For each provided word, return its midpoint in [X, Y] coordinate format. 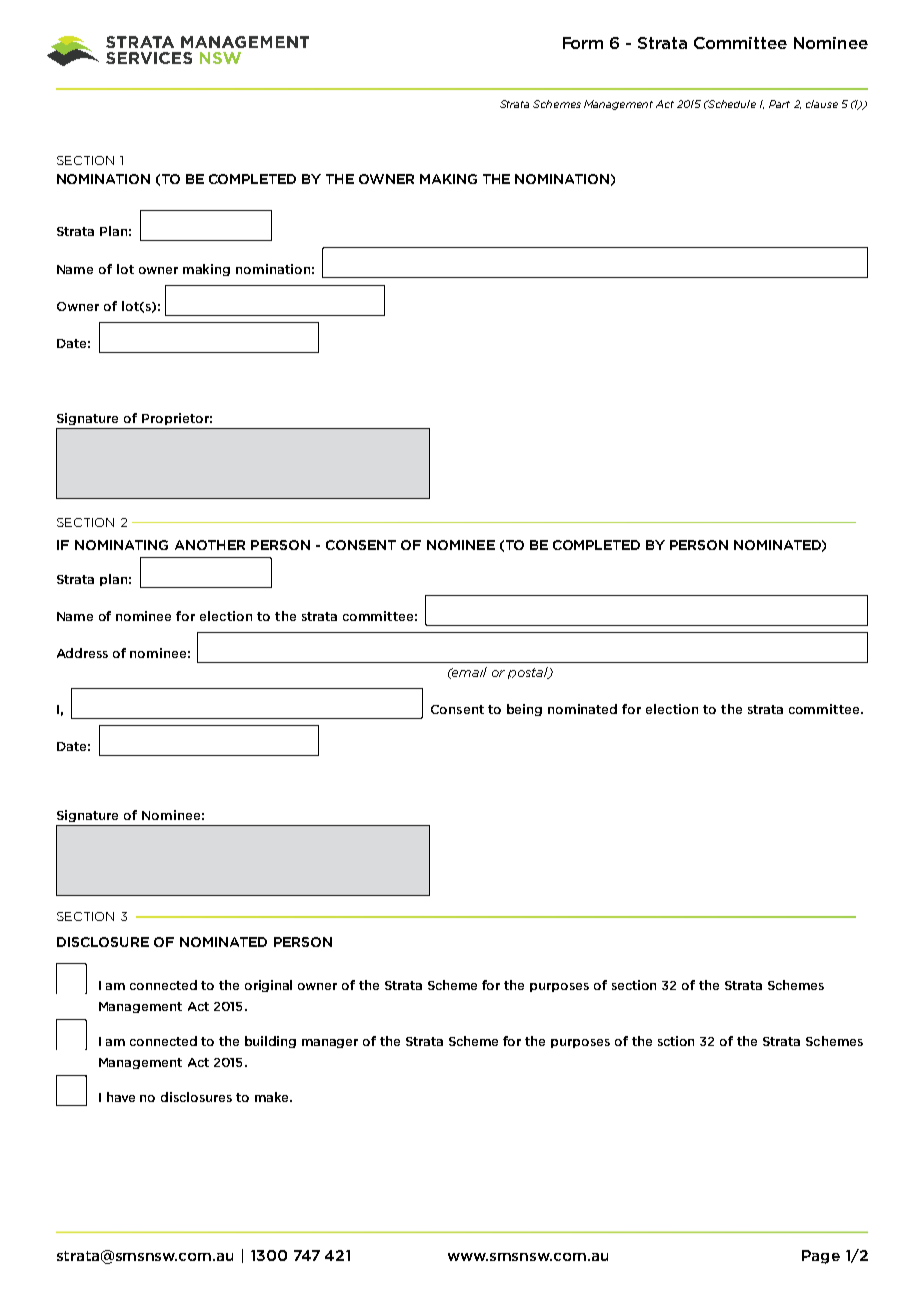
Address [82, 653]
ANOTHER [210, 545]
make [273, 1097]
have [121, 1097]
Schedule [731, 104]
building [270, 1042]
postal [529, 673]
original [268, 986]
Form [583, 43]
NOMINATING [121, 545]
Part [779, 104]
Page [821, 1257]
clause [822, 104]
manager [330, 1043]
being [524, 710]
